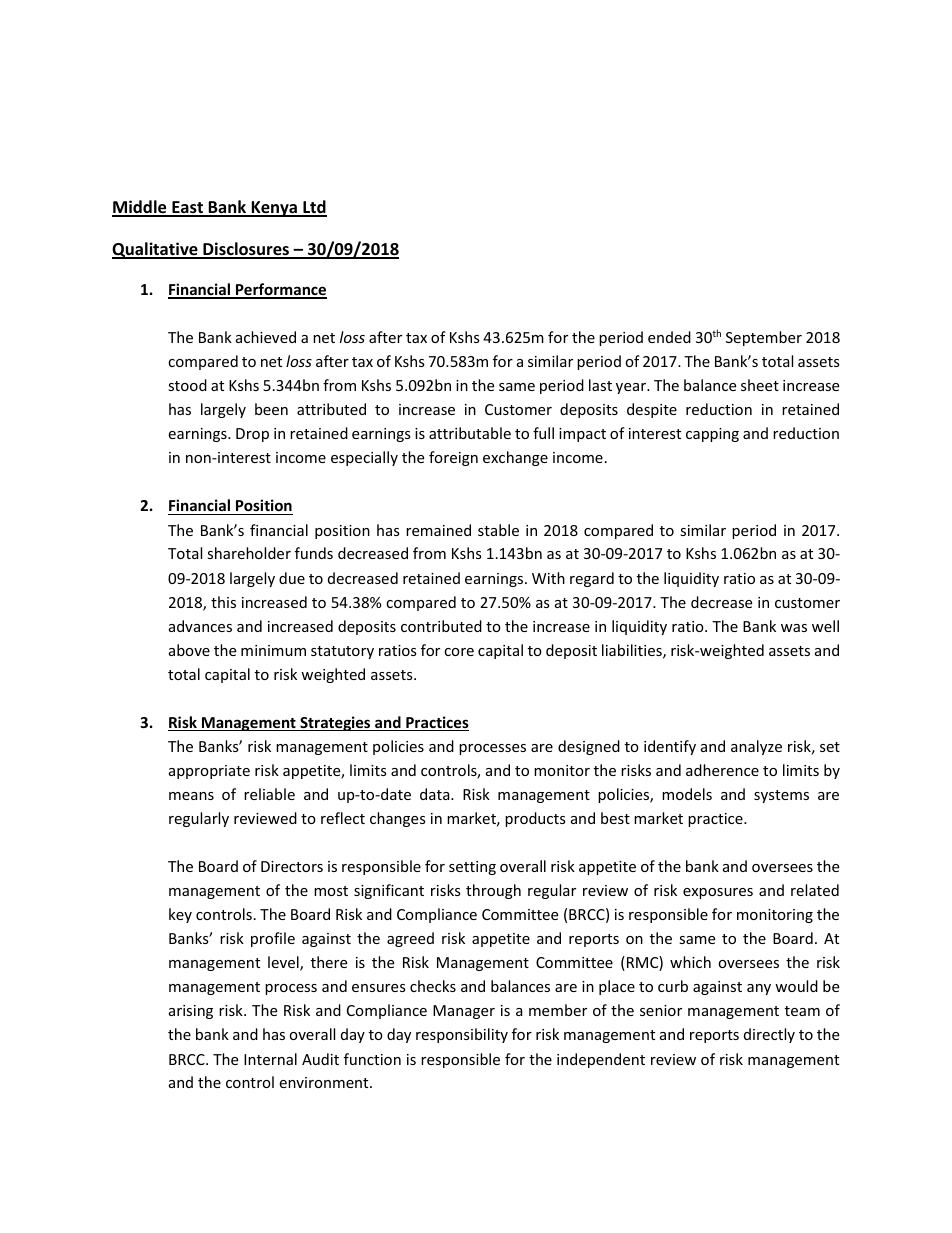 This screenshot has height=1233, width=952. Describe the element at coordinates (462, 1035) in the screenshot. I see `responsibility` at that location.
